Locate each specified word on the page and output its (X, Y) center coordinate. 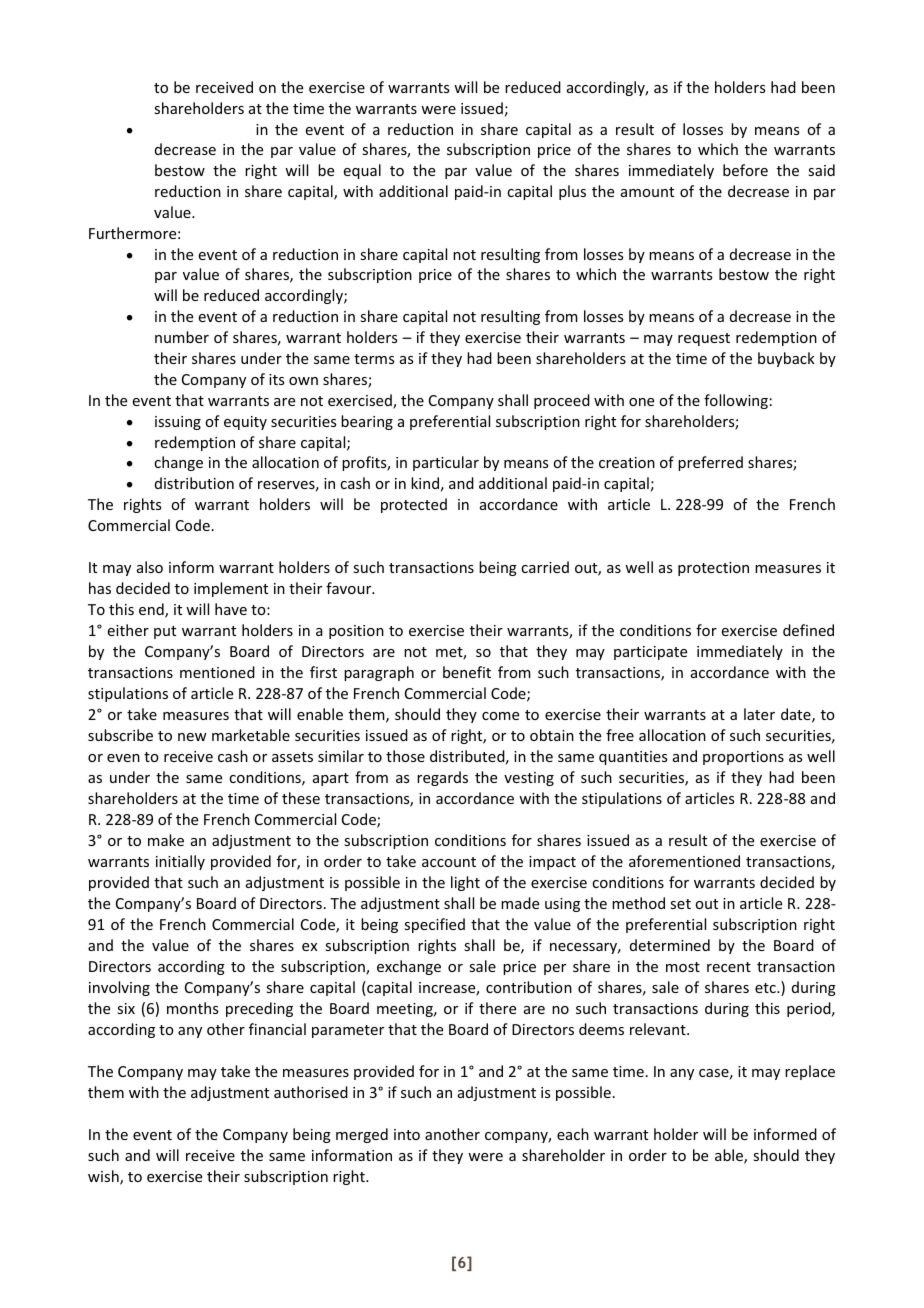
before (745, 170)
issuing (178, 423)
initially (180, 862)
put (165, 632)
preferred (710, 463)
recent (729, 967)
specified (434, 925)
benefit (467, 672)
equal (362, 171)
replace (810, 1072)
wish (104, 1177)
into (407, 1134)
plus (572, 192)
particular (446, 463)
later (759, 714)
